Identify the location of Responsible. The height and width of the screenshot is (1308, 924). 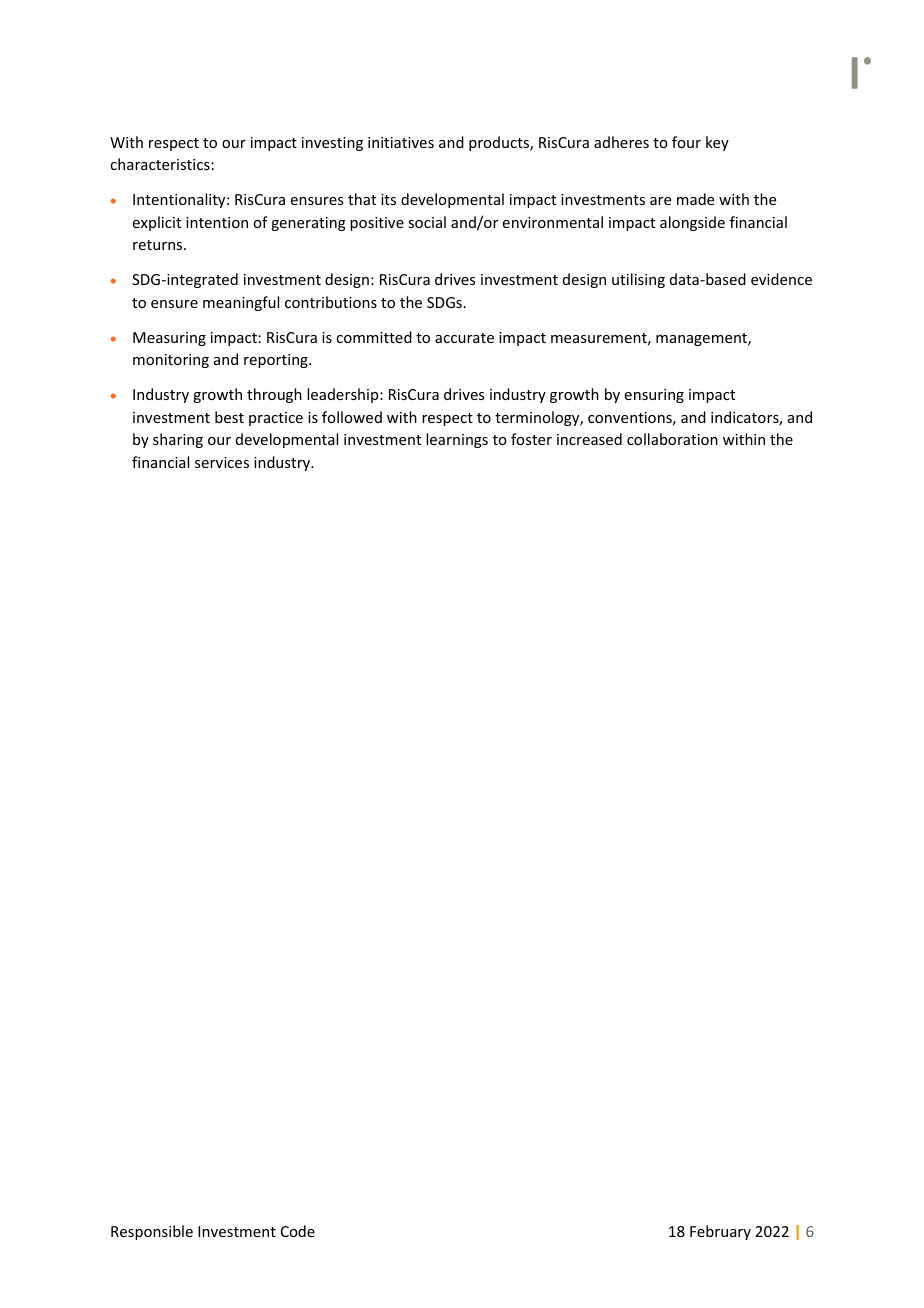
(152, 1232).
